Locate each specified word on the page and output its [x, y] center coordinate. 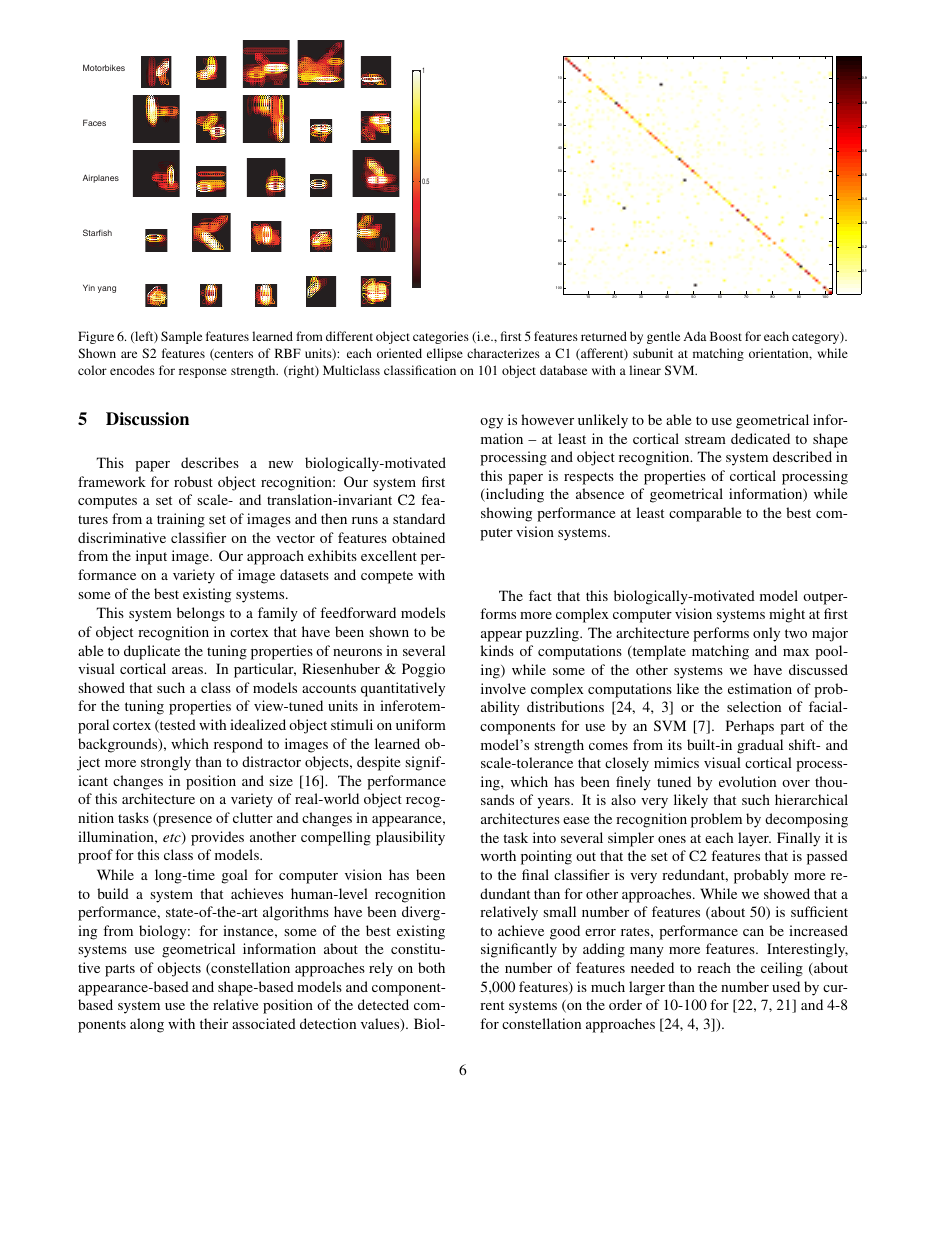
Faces [94, 122]
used [786, 986]
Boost [726, 336]
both [431, 967]
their [214, 1023]
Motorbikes [104, 67]
